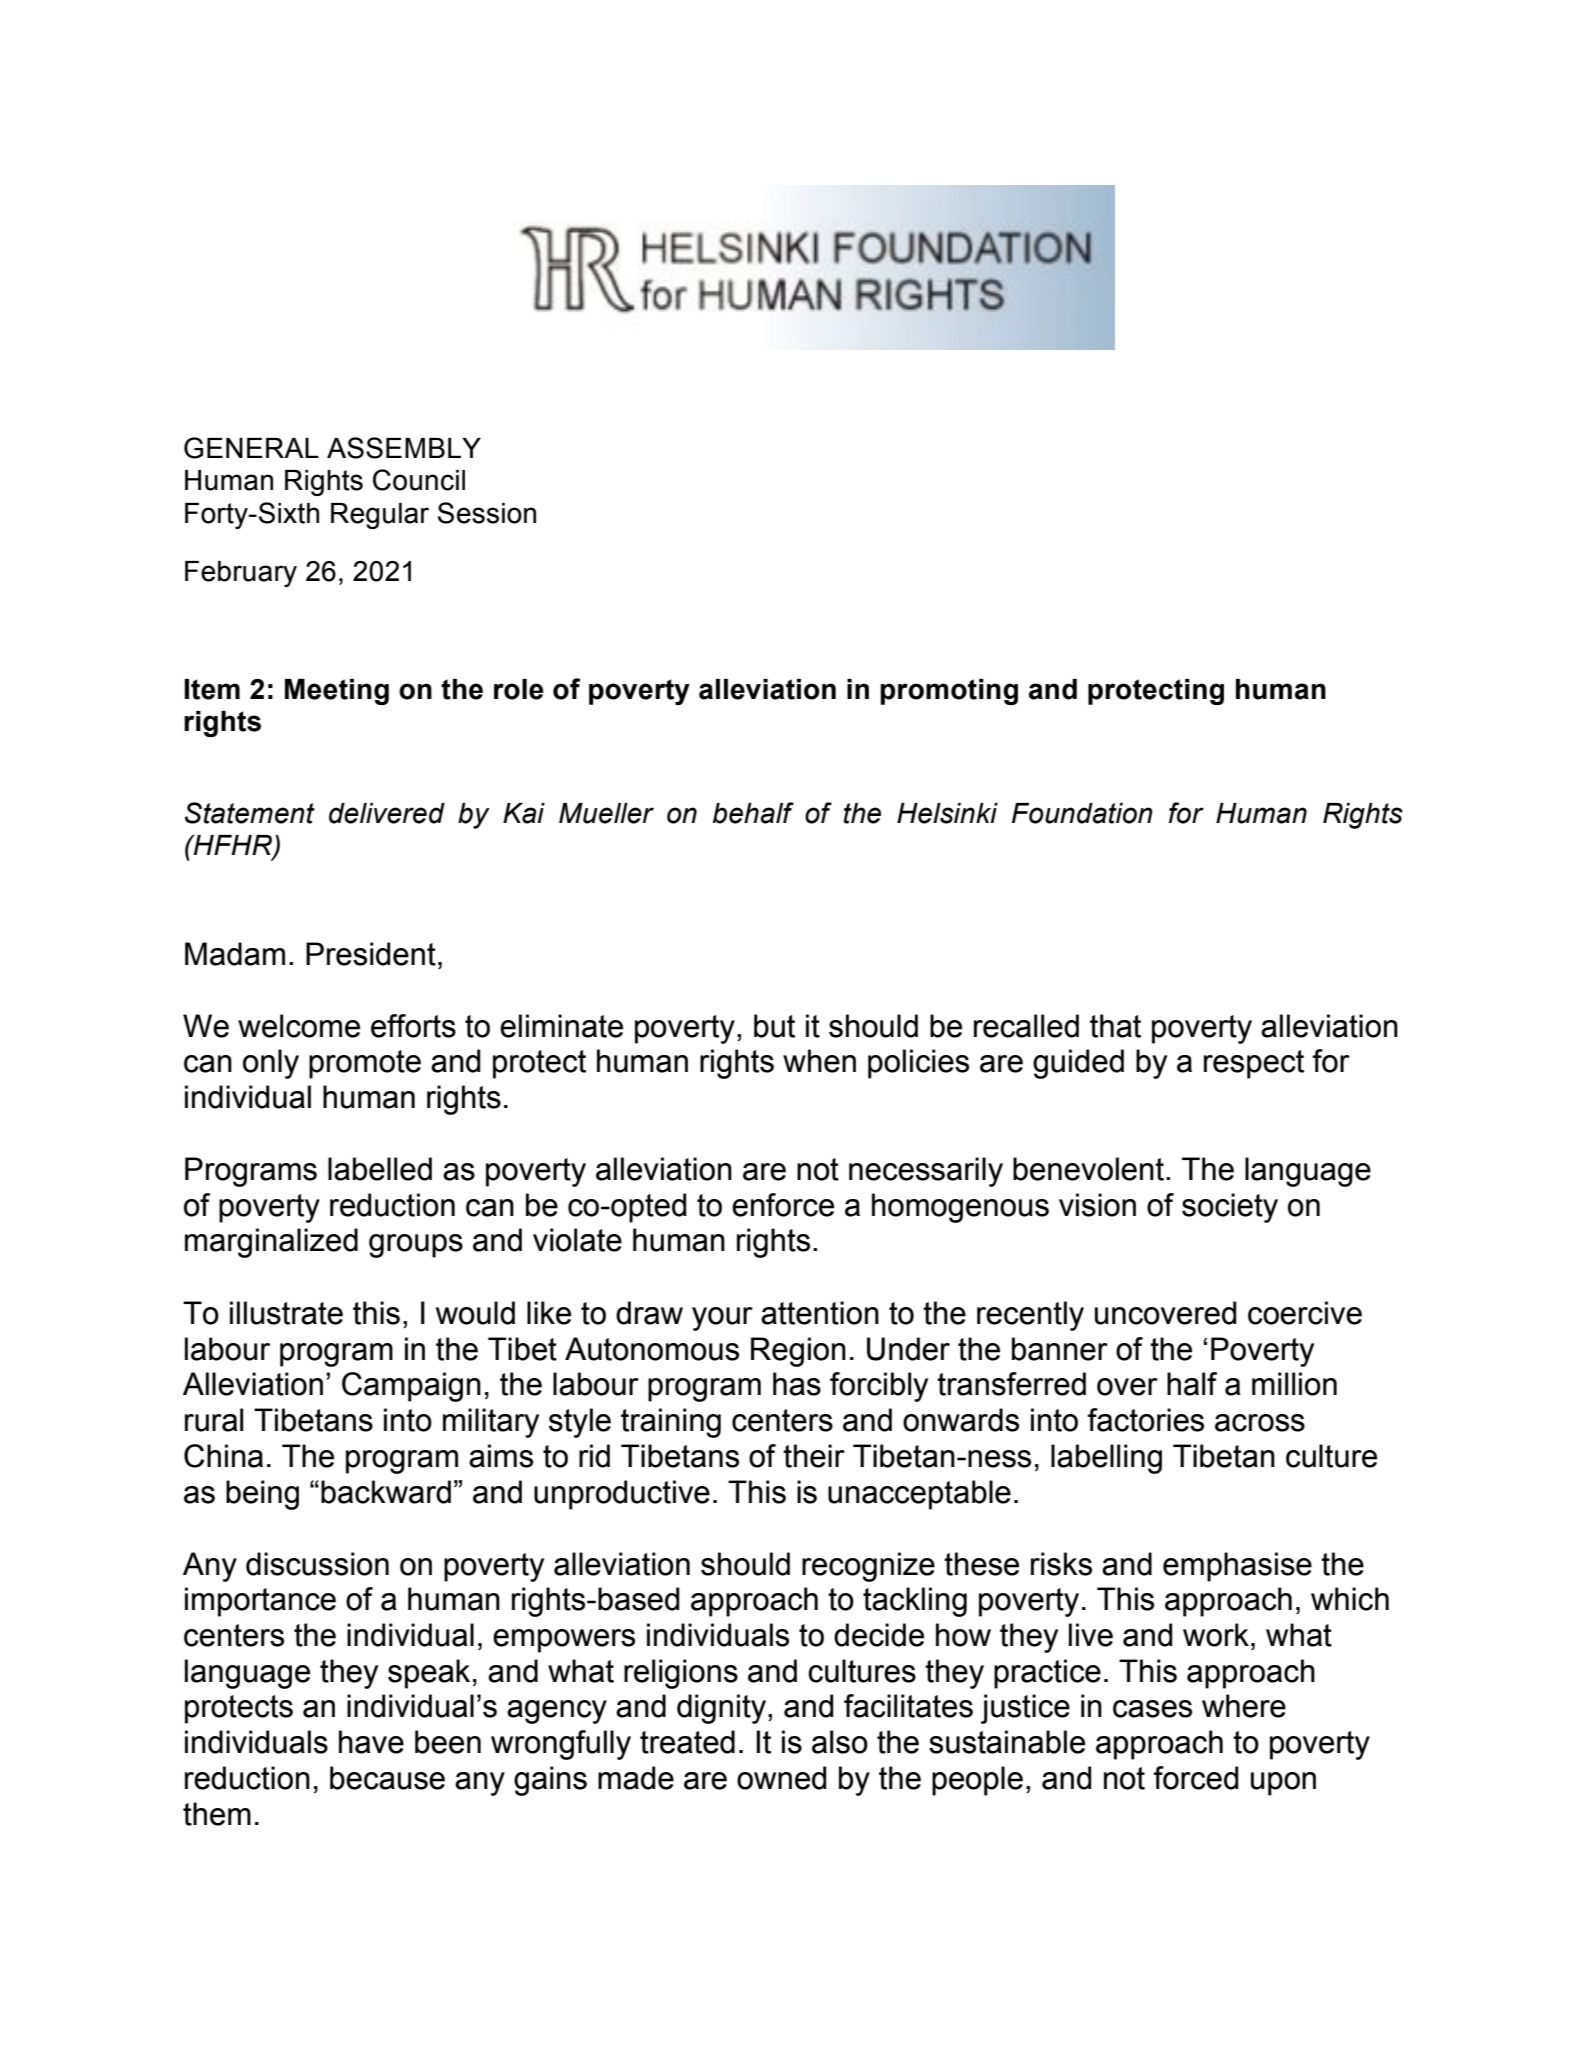 Image resolution: width=1587 pixels, height=2053 pixels. I want to click on million, so click(1294, 1384).
